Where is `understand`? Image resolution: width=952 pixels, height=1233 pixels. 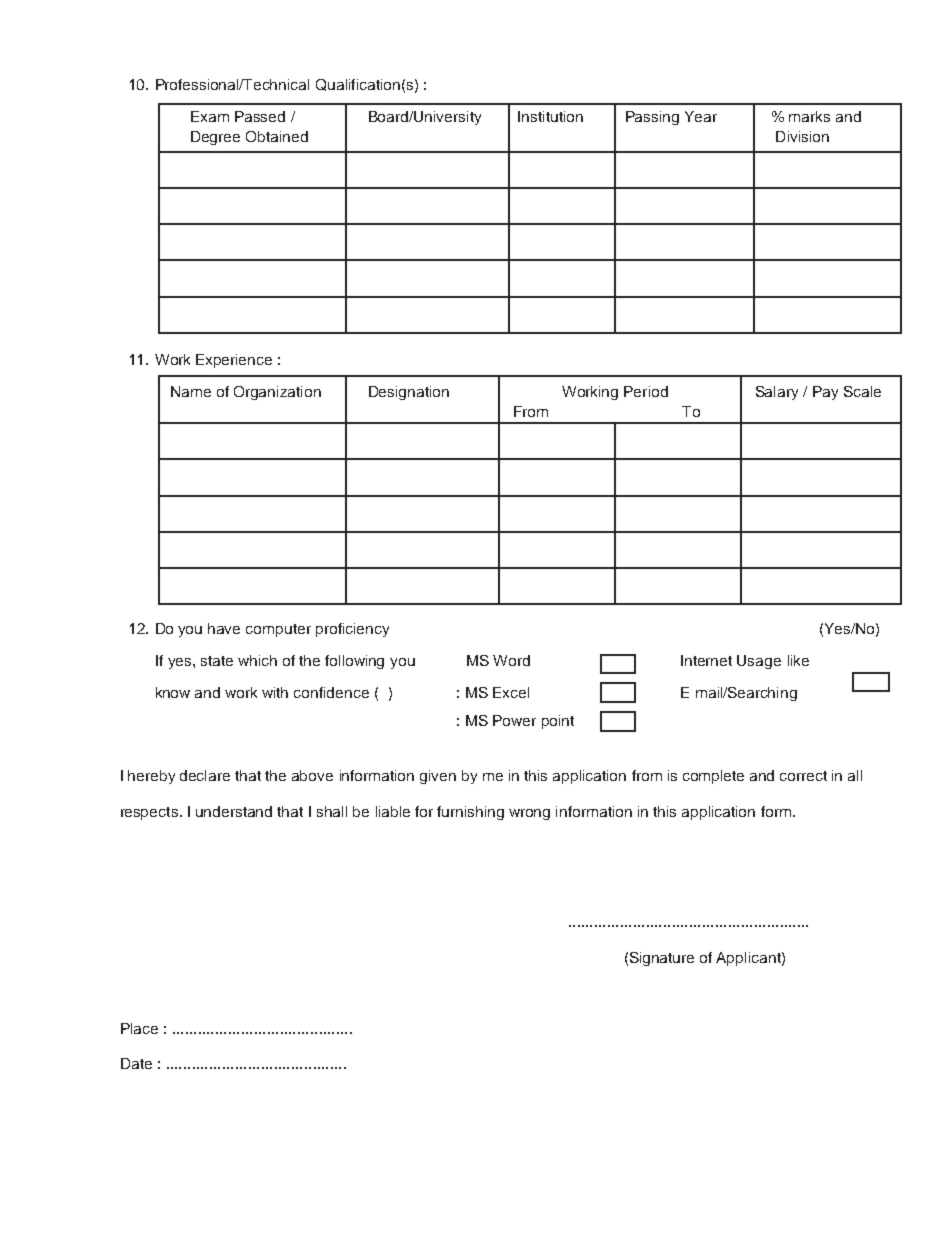
understand is located at coordinates (234, 811).
